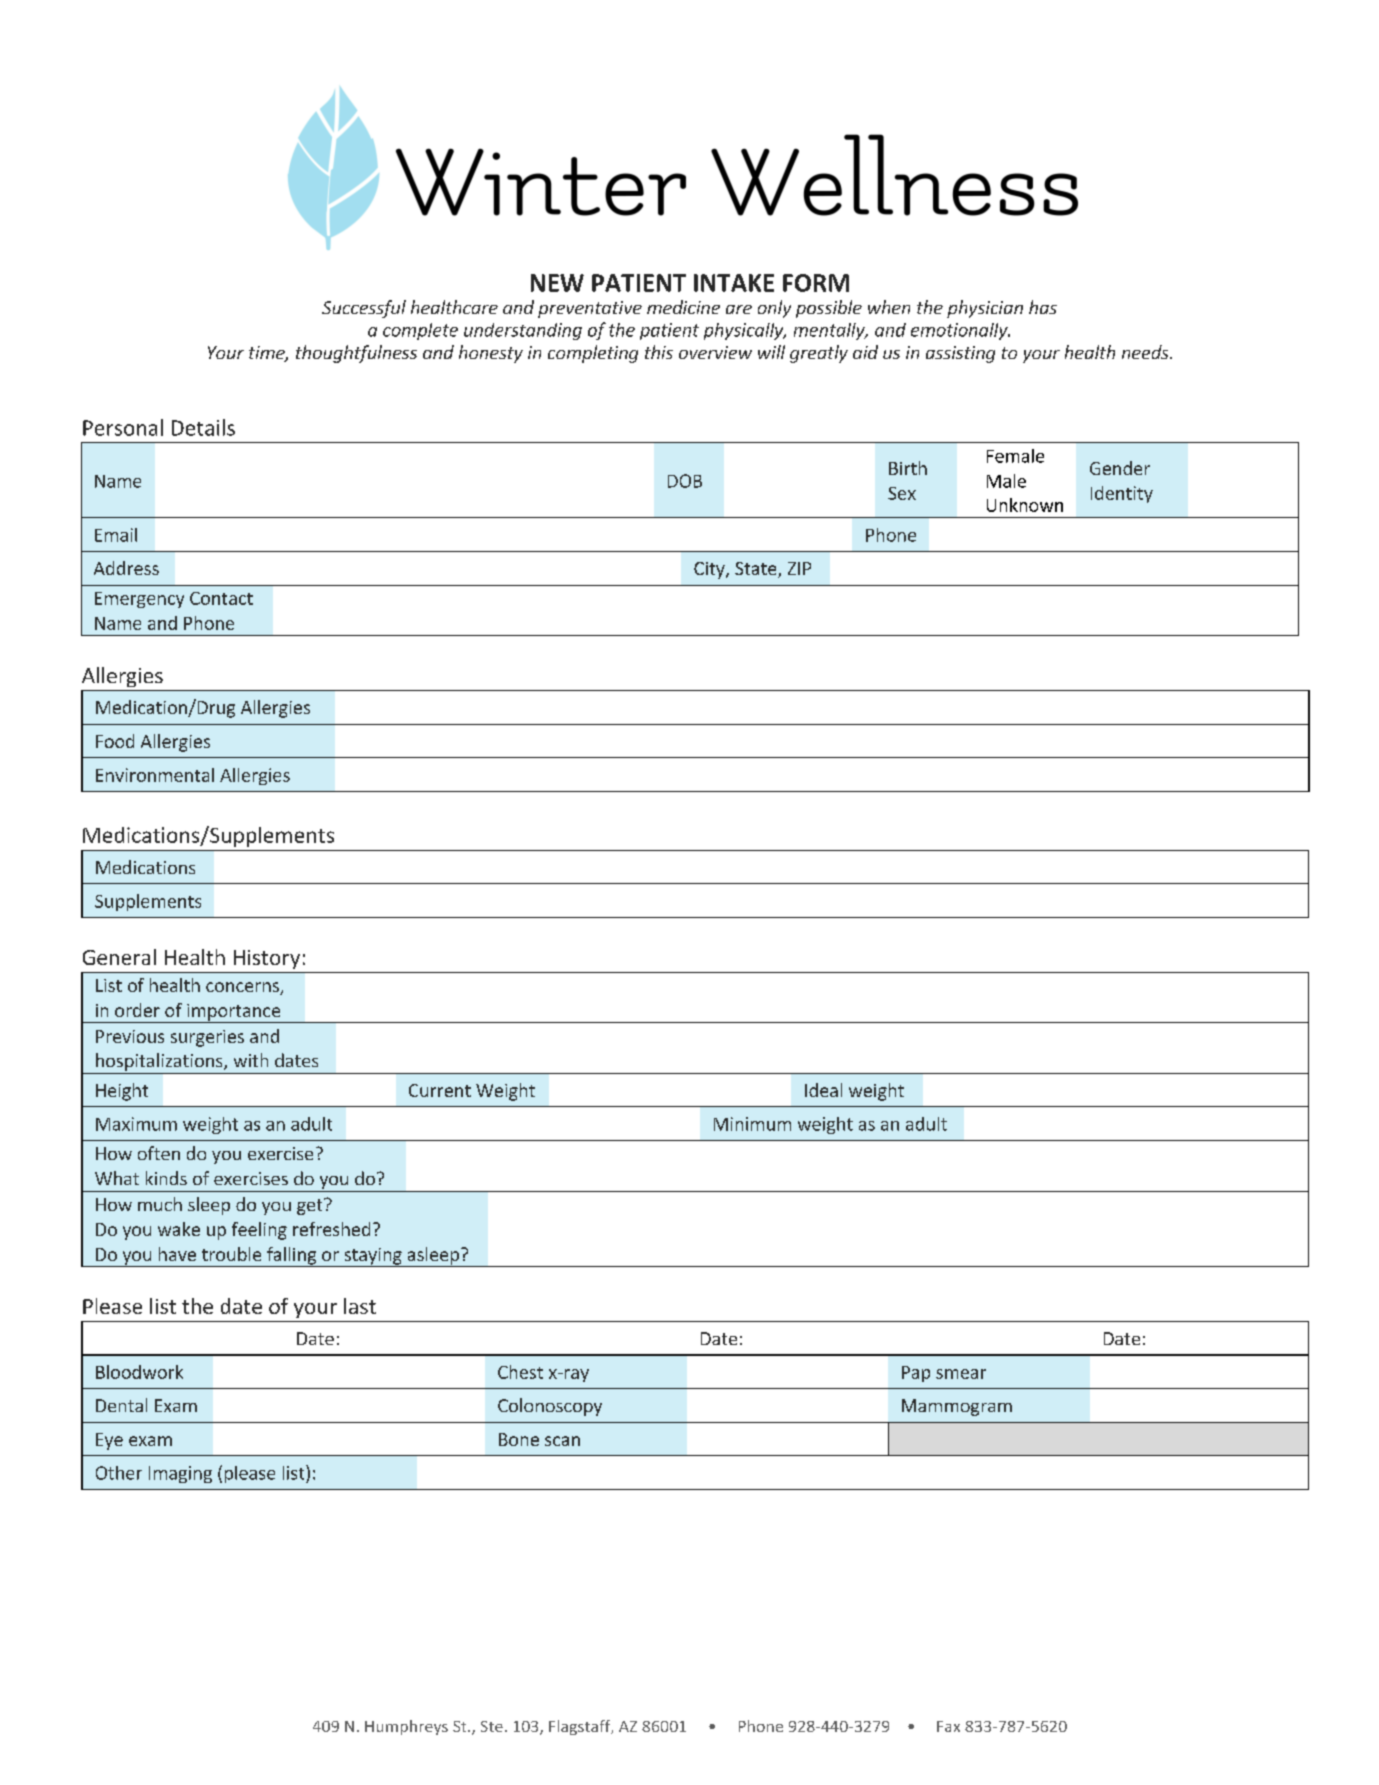 This screenshot has height=1785, width=1379. Describe the element at coordinates (590, 309) in the screenshot. I see `preventative` at that location.
